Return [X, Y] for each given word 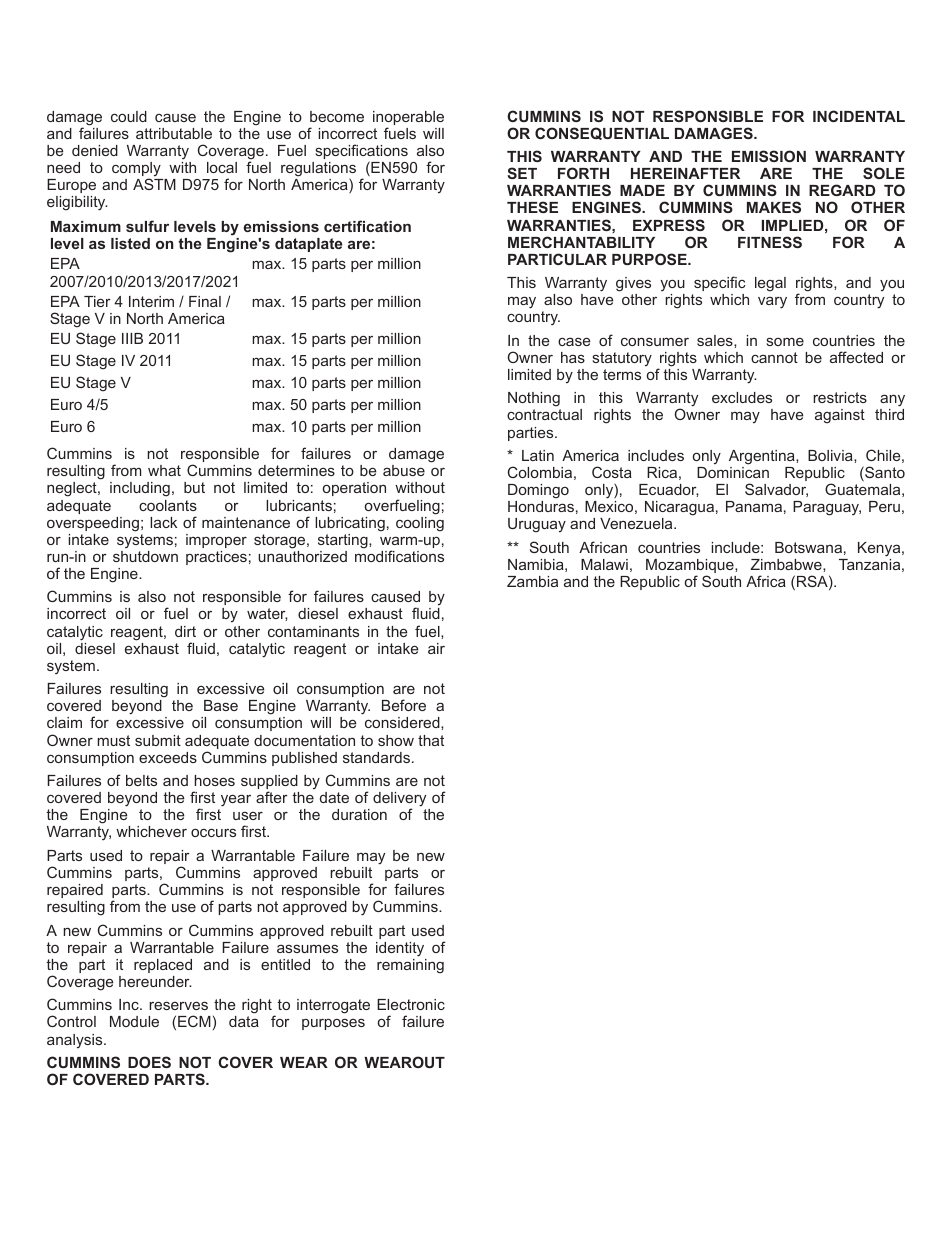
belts [141, 780]
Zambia [532, 581]
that [431, 740]
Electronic [411, 1004]
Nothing [534, 401]
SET [522, 173]
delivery [399, 800]
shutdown [145, 556]
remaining [410, 965]
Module [134, 1021]
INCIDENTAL [859, 116]
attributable [174, 133]
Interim [151, 301]
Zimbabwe [787, 564]
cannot [774, 357]
